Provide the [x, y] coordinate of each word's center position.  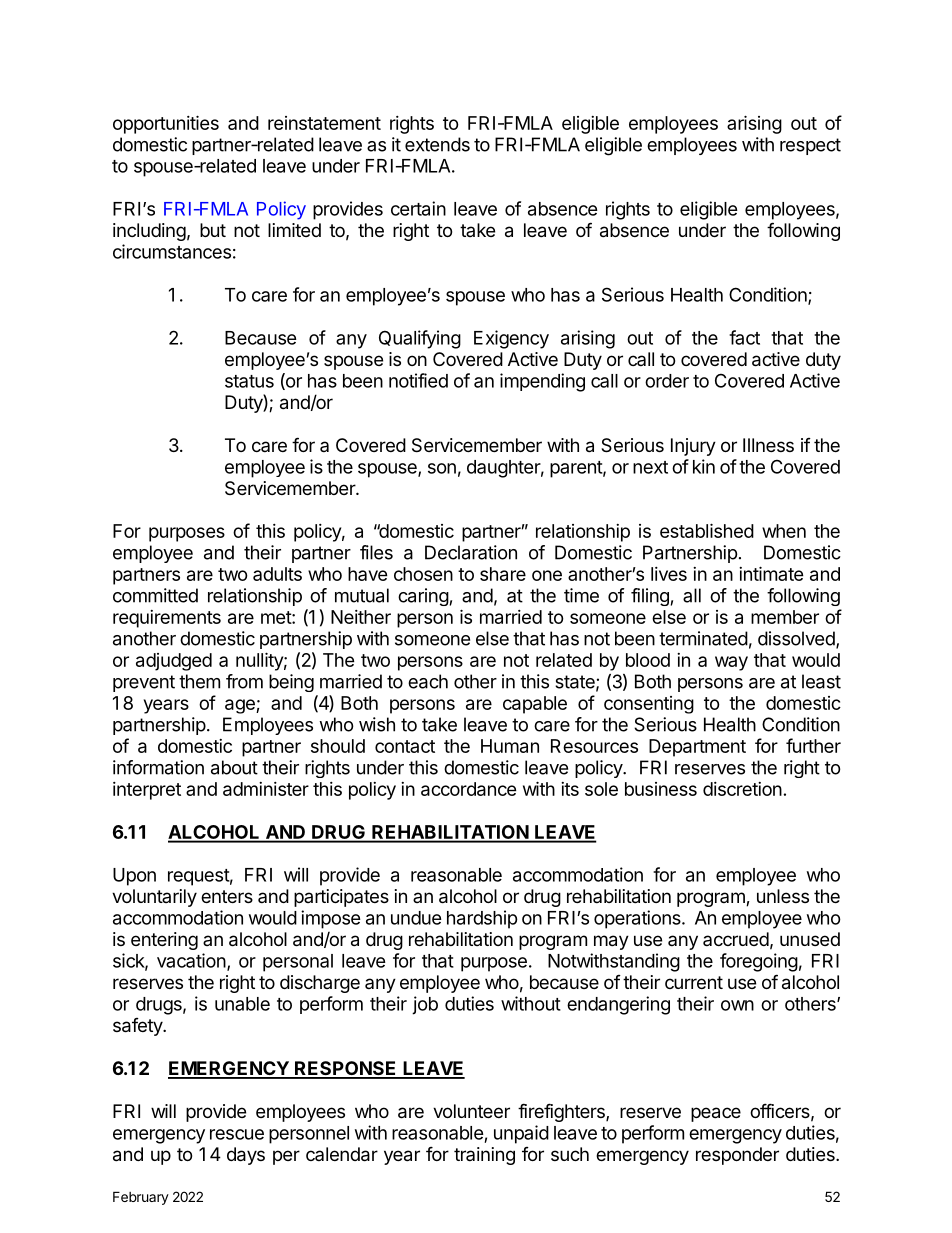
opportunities [166, 124]
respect [810, 146]
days [246, 1156]
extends [437, 144]
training [484, 1156]
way [731, 663]
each [428, 681]
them [199, 681]
